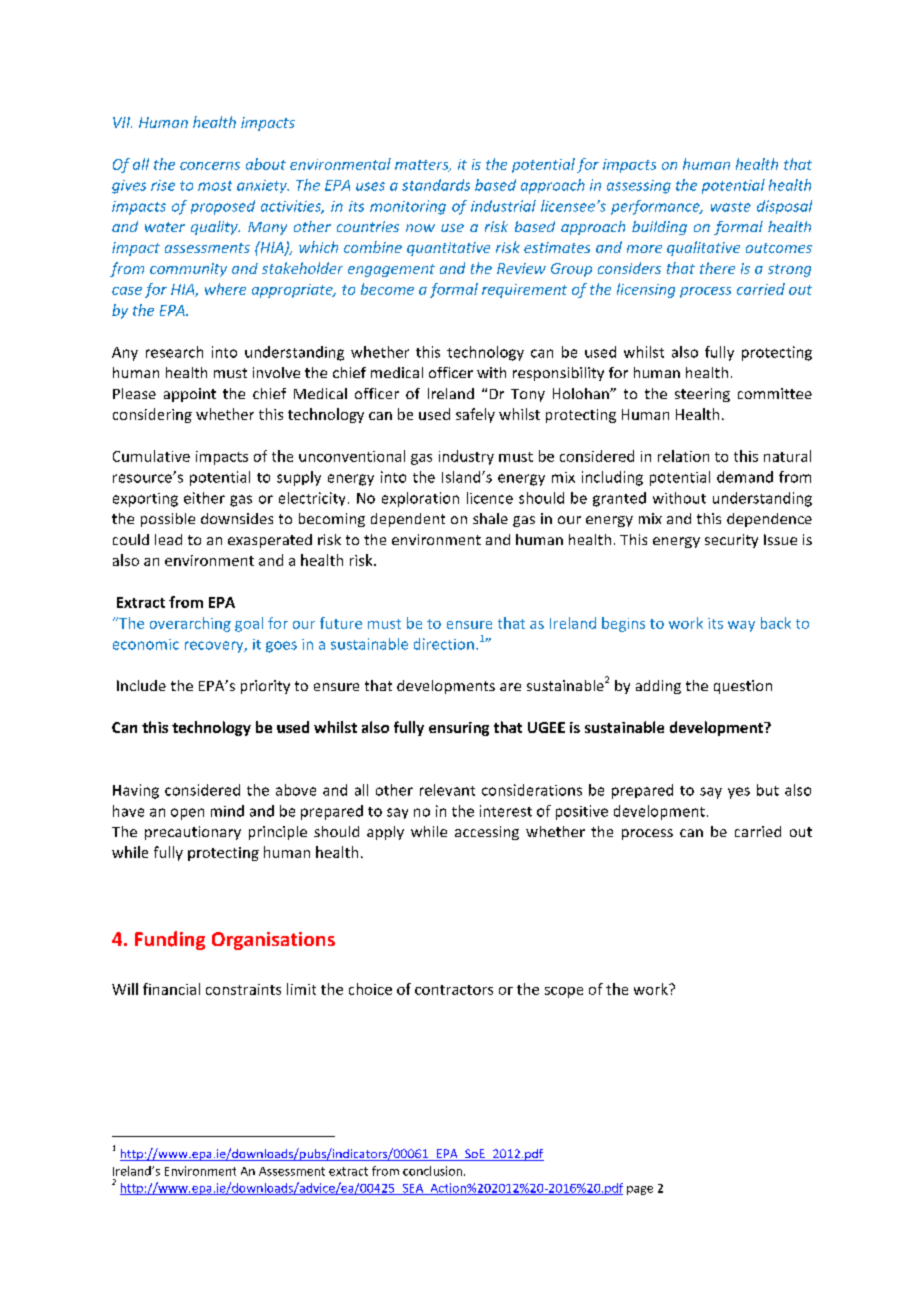 Image resolution: width=924 pixels, height=1308 pixels. I want to click on ensuring, so click(459, 729).
